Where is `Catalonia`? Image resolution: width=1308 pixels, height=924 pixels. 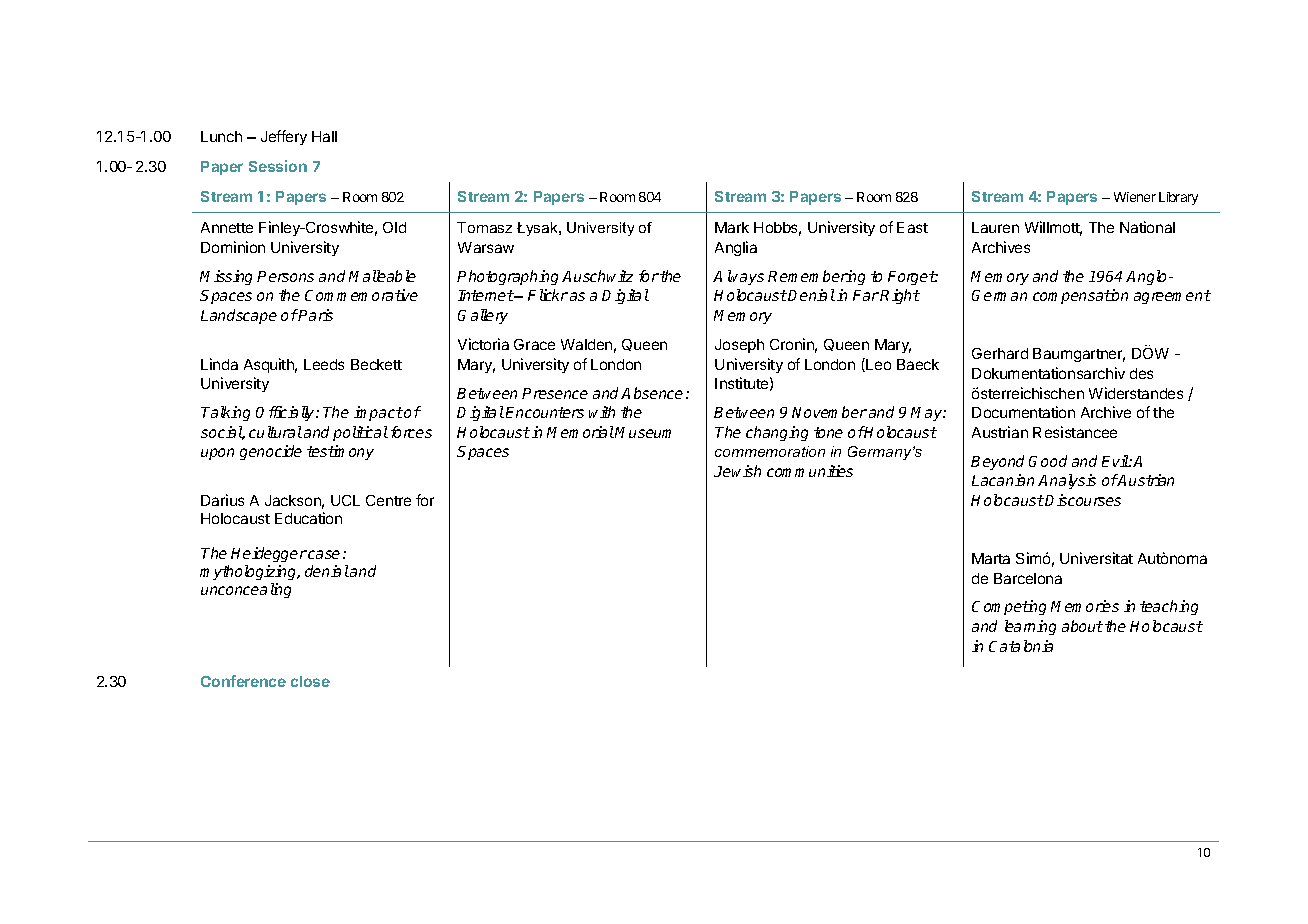 Catalonia is located at coordinates (1021, 646).
